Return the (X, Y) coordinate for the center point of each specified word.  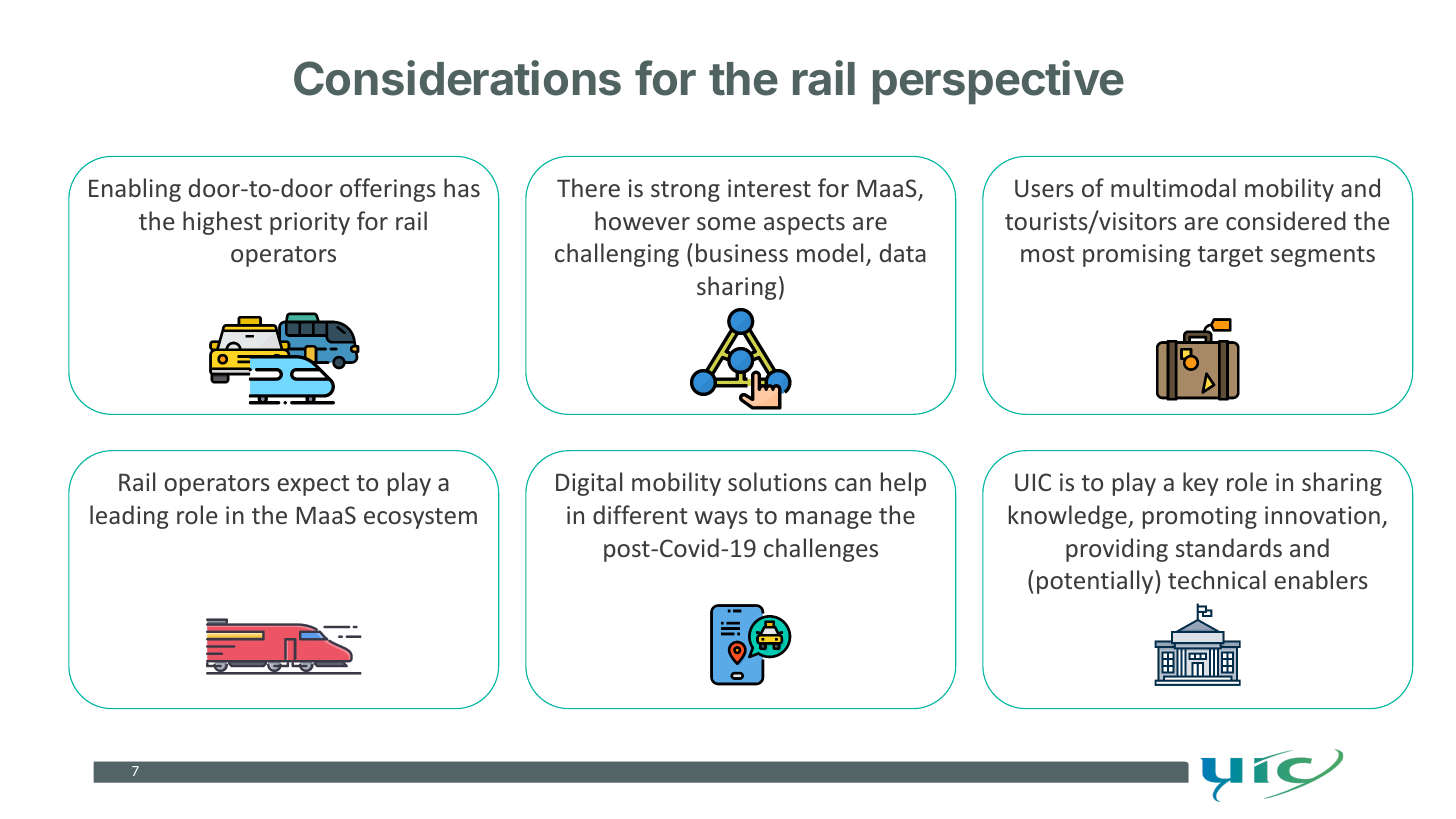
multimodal (1173, 187)
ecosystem (420, 518)
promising (1137, 255)
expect (313, 485)
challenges (821, 550)
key (1200, 484)
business (742, 252)
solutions (777, 481)
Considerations (457, 78)
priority (310, 223)
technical (1217, 579)
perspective (998, 82)
